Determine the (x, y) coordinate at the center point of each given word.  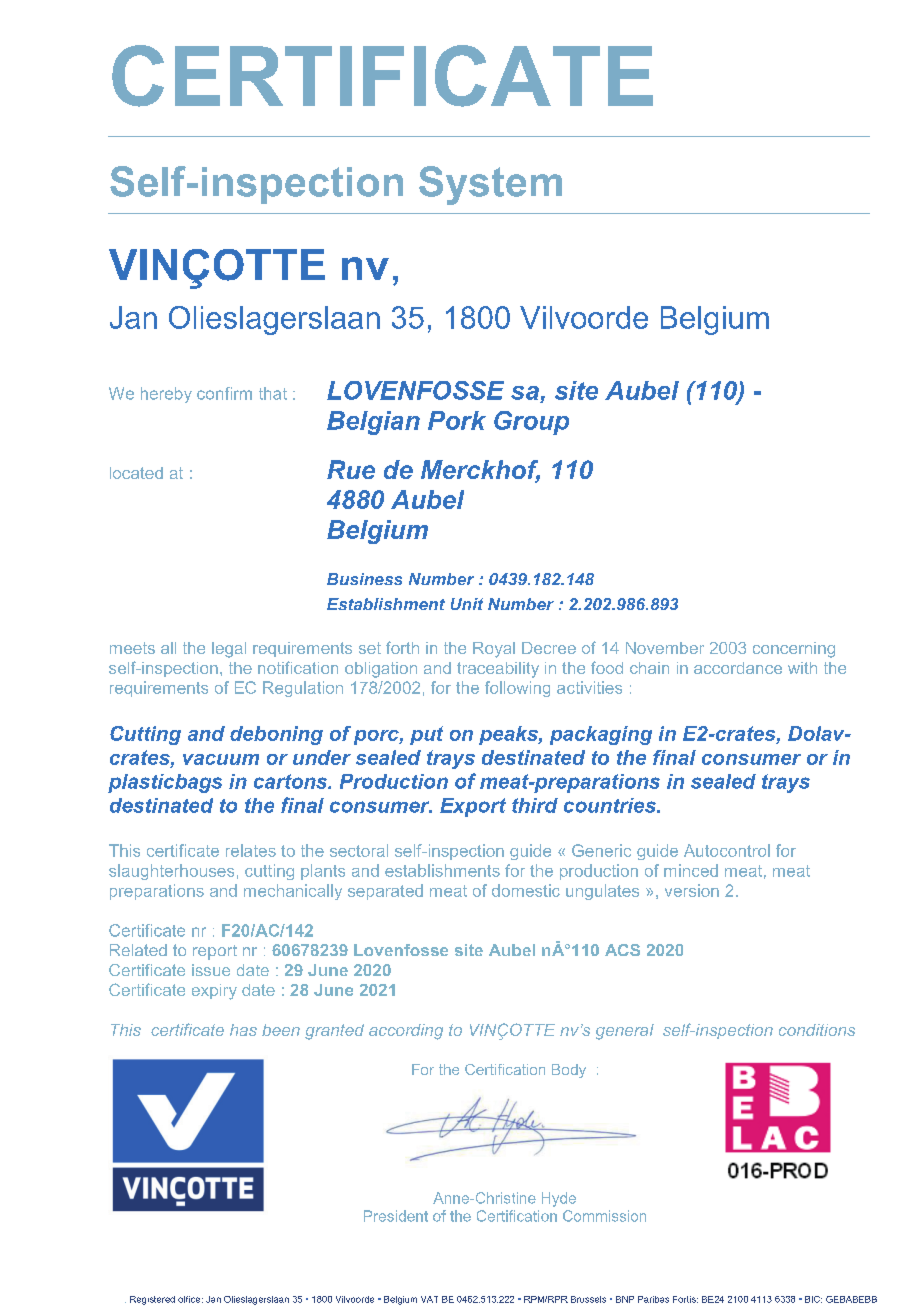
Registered (152, 1300)
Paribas (653, 1299)
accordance (738, 668)
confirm (224, 393)
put (426, 735)
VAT (429, 1299)
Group (531, 423)
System (490, 185)
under (322, 757)
